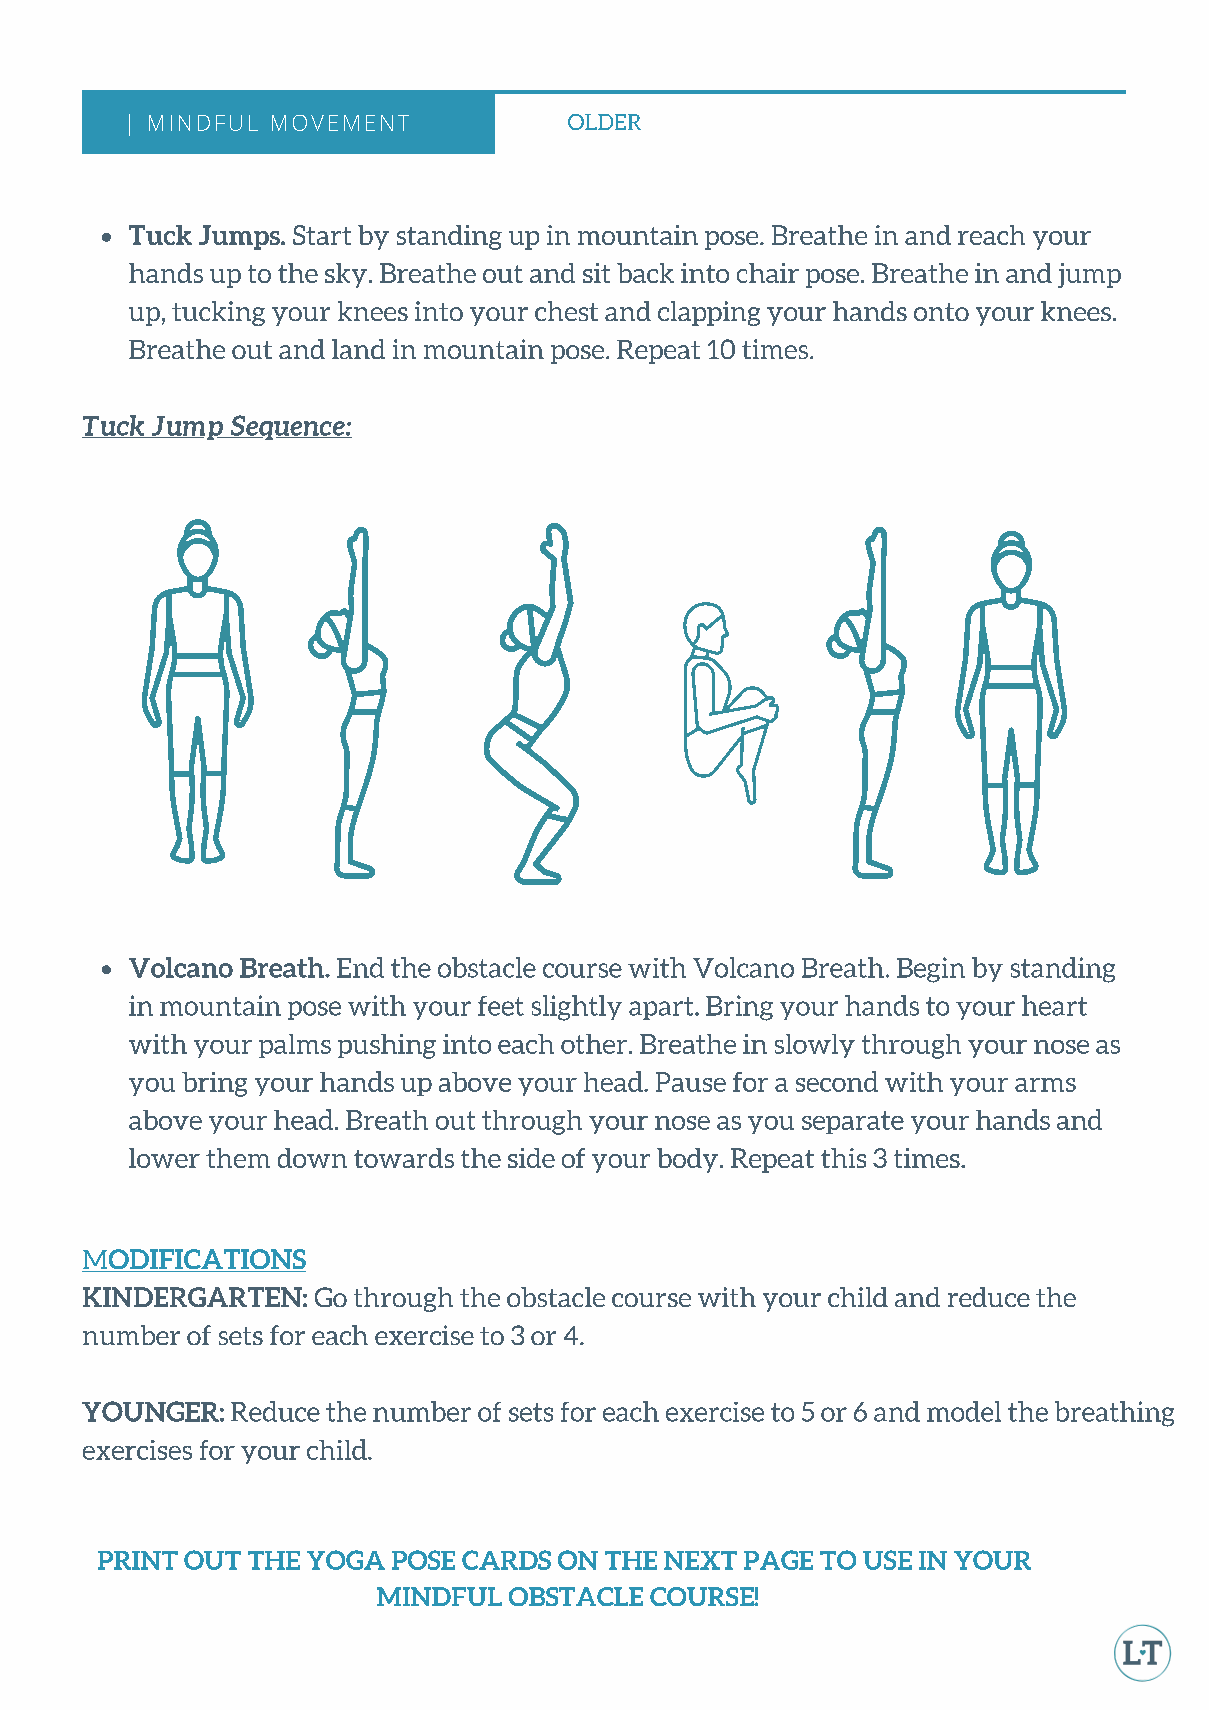 The height and width of the screenshot is (1710, 1209). I want to click on MOVEMENT, so click(340, 123).
